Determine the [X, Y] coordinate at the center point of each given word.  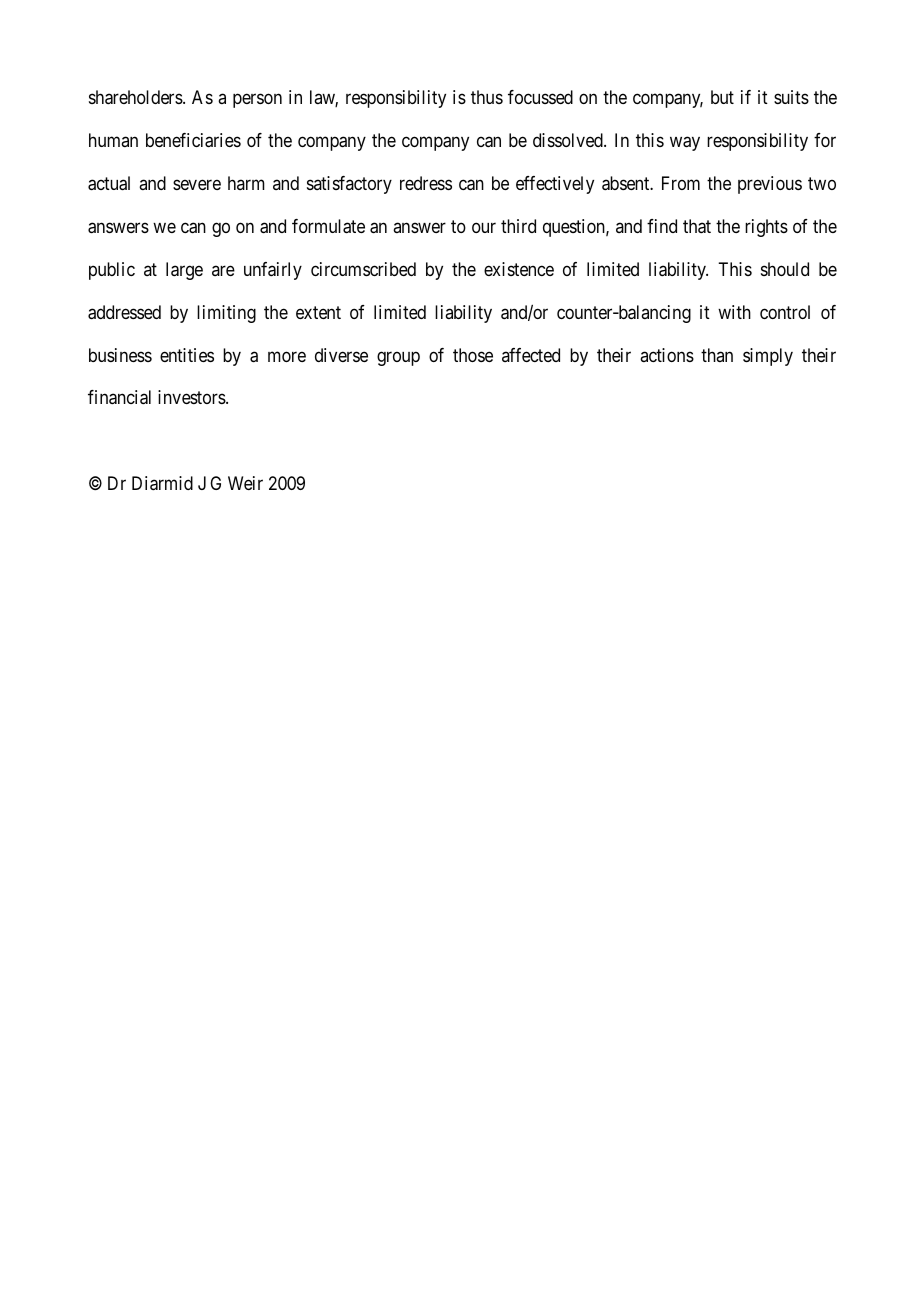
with [734, 312]
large [184, 271]
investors [192, 397]
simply [768, 357]
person [257, 101]
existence [519, 269]
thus [487, 97]
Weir [245, 483]
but [722, 97]
